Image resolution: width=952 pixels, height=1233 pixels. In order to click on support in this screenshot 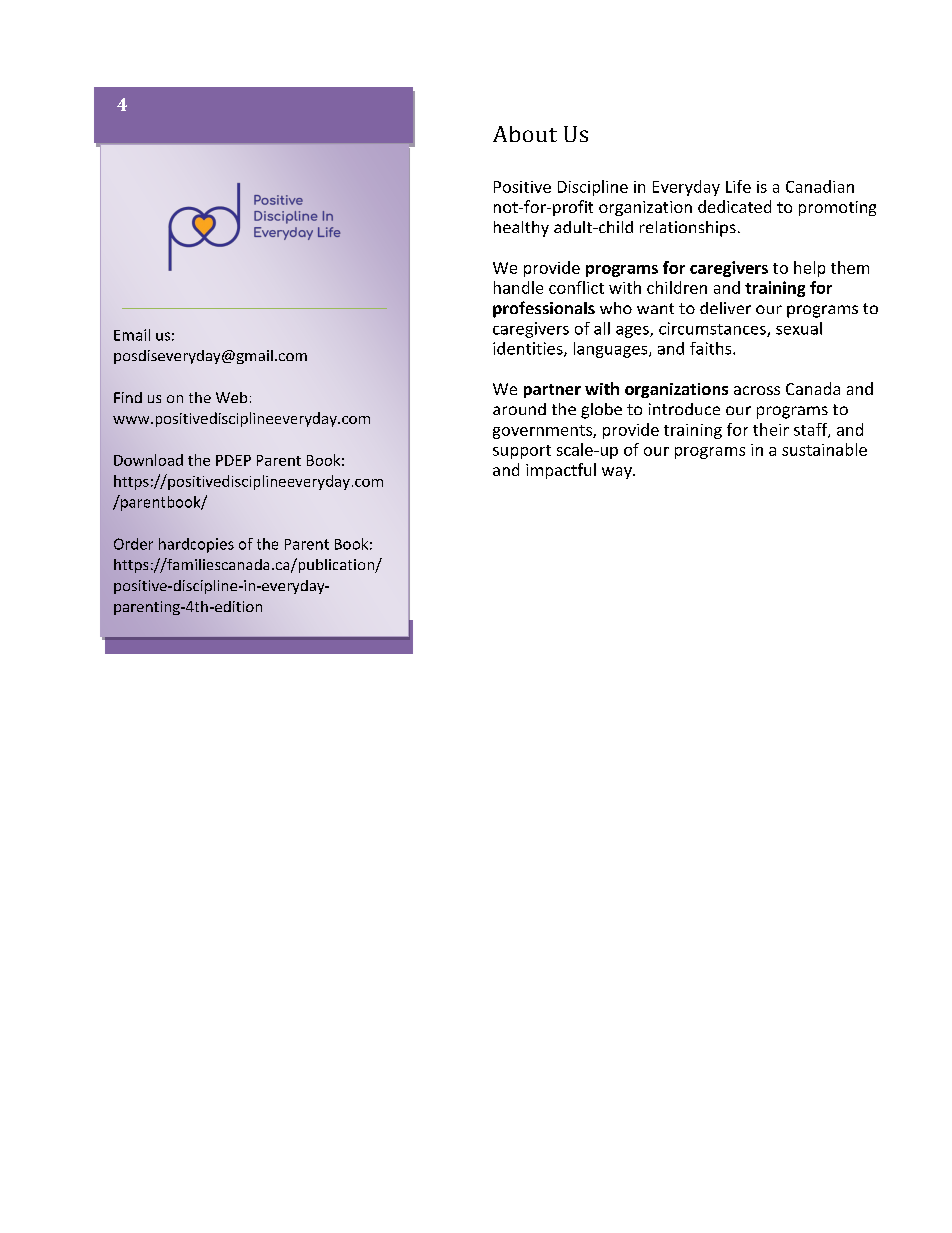, I will do `click(522, 452)`.
